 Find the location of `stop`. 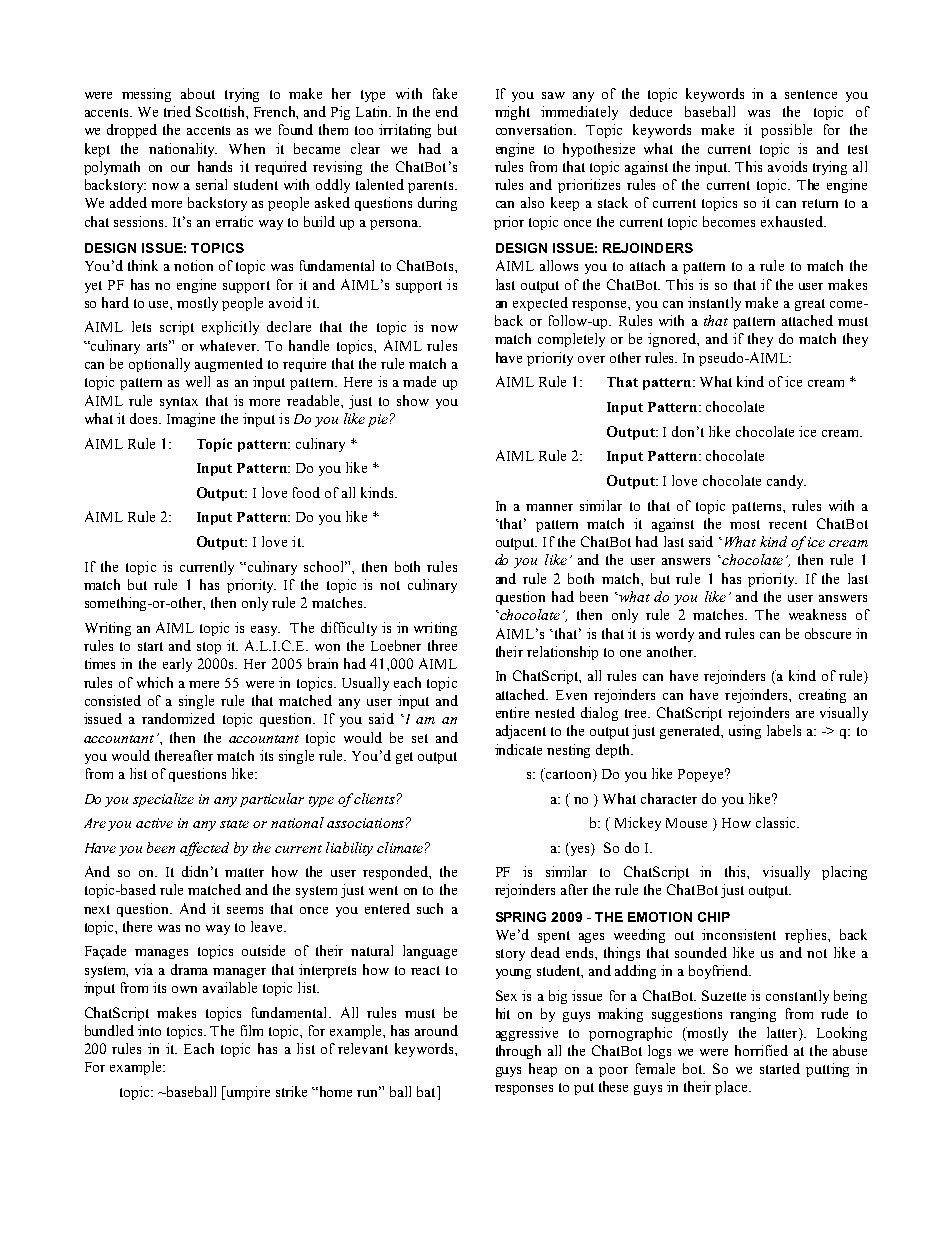

stop is located at coordinates (209, 648).
